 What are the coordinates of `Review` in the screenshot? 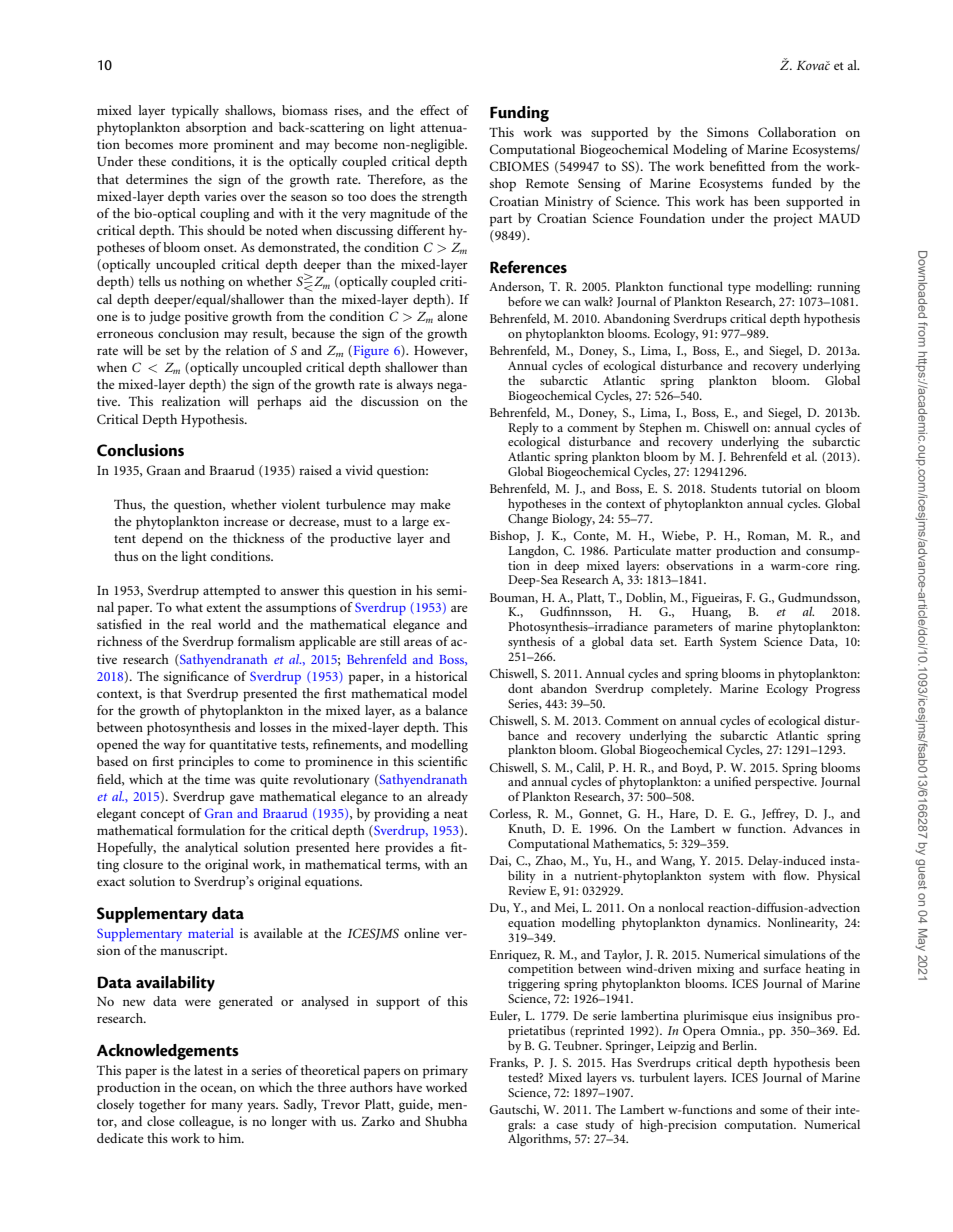 It's located at (527, 890).
